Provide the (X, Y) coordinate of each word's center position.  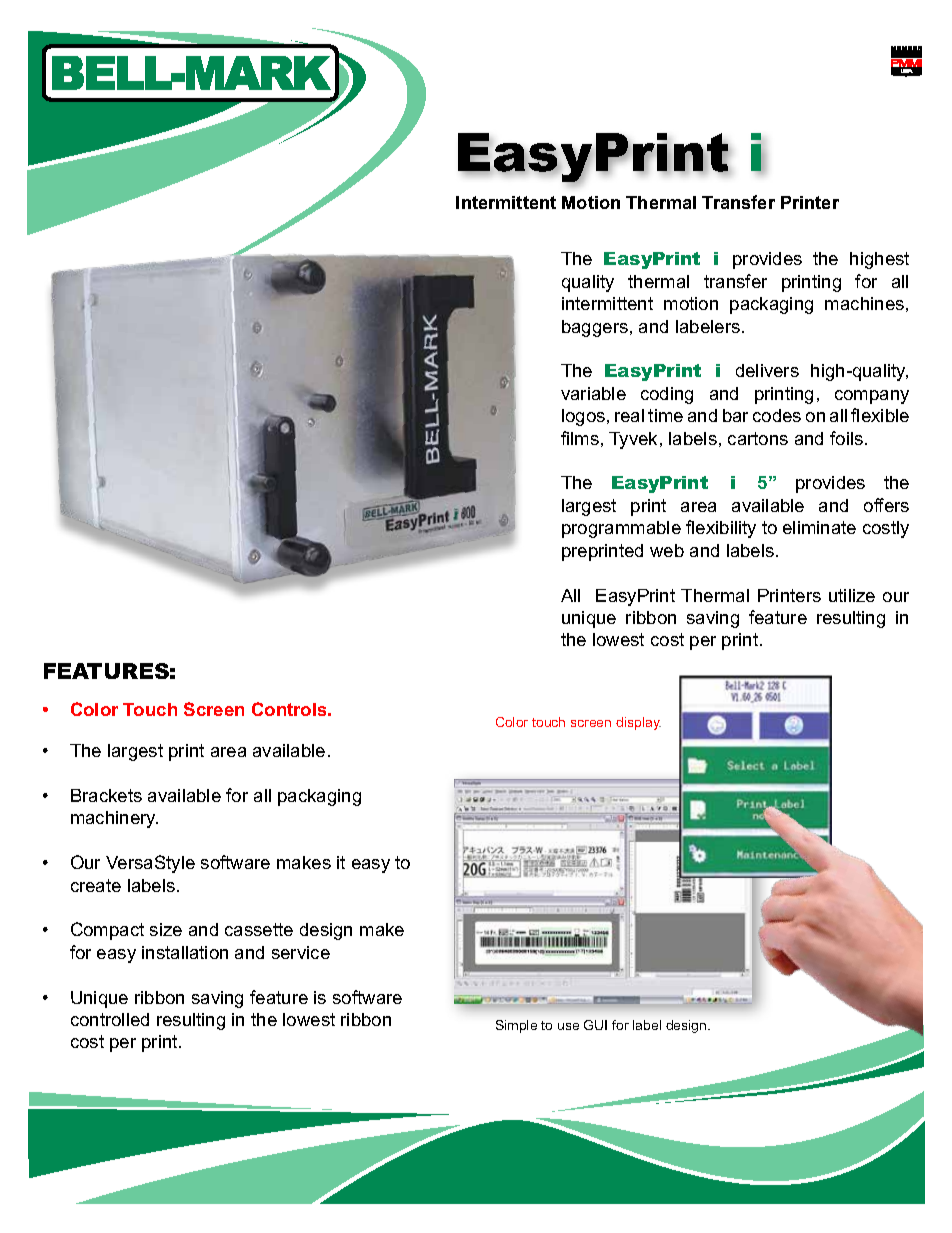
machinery (114, 819)
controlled (110, 1019)
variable (593, 393)
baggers (595, 328)
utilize (852, 595)
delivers (767, 370)
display (638, 723)
